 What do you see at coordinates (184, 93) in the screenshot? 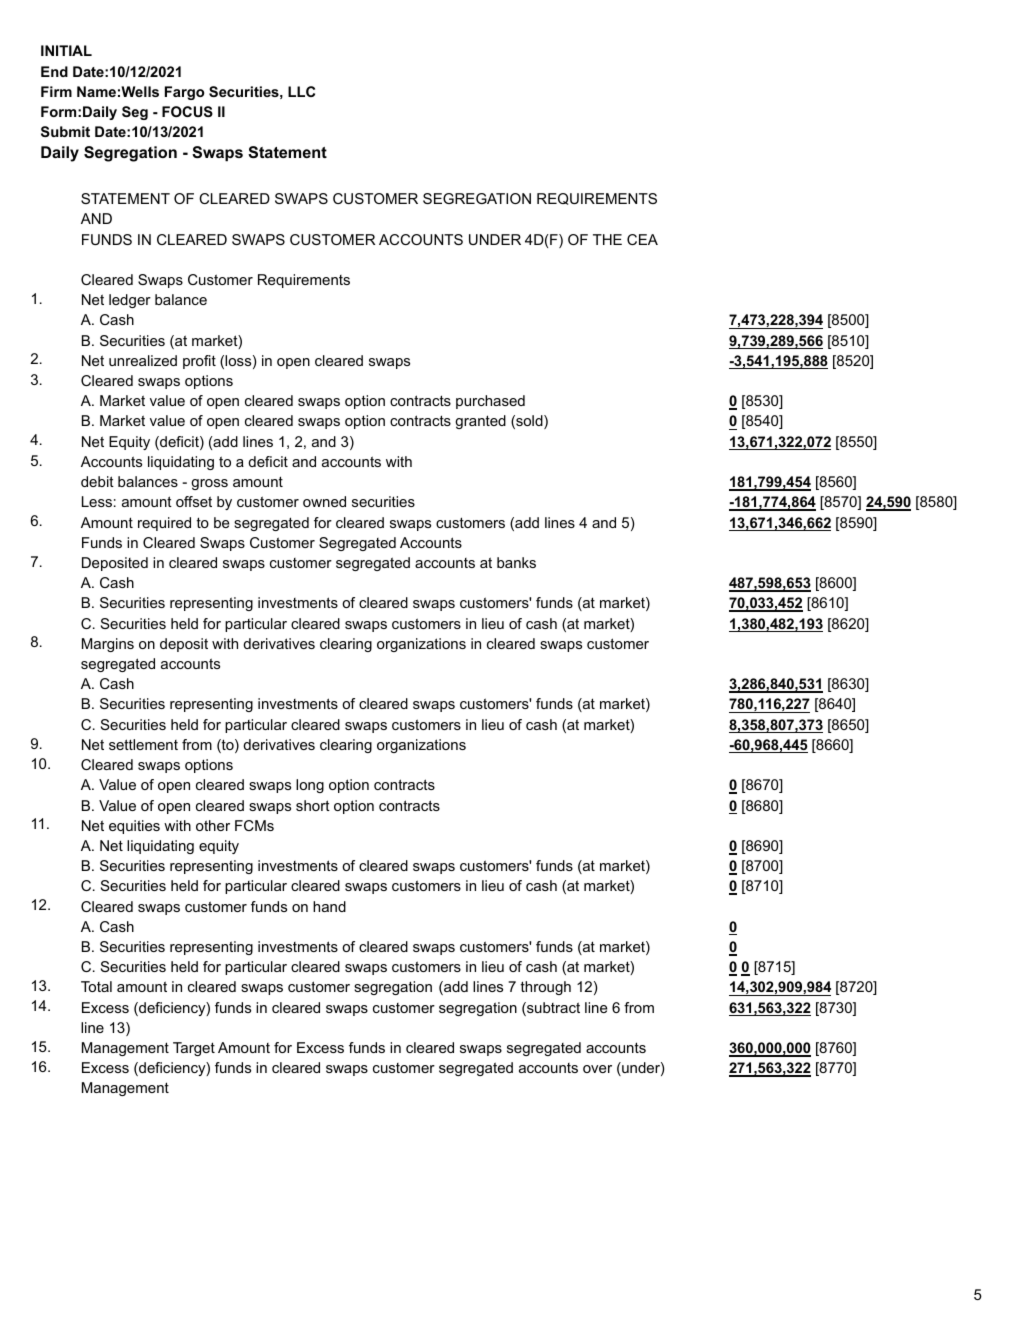
I see `Fargo` at bounding box center [184, 93].
